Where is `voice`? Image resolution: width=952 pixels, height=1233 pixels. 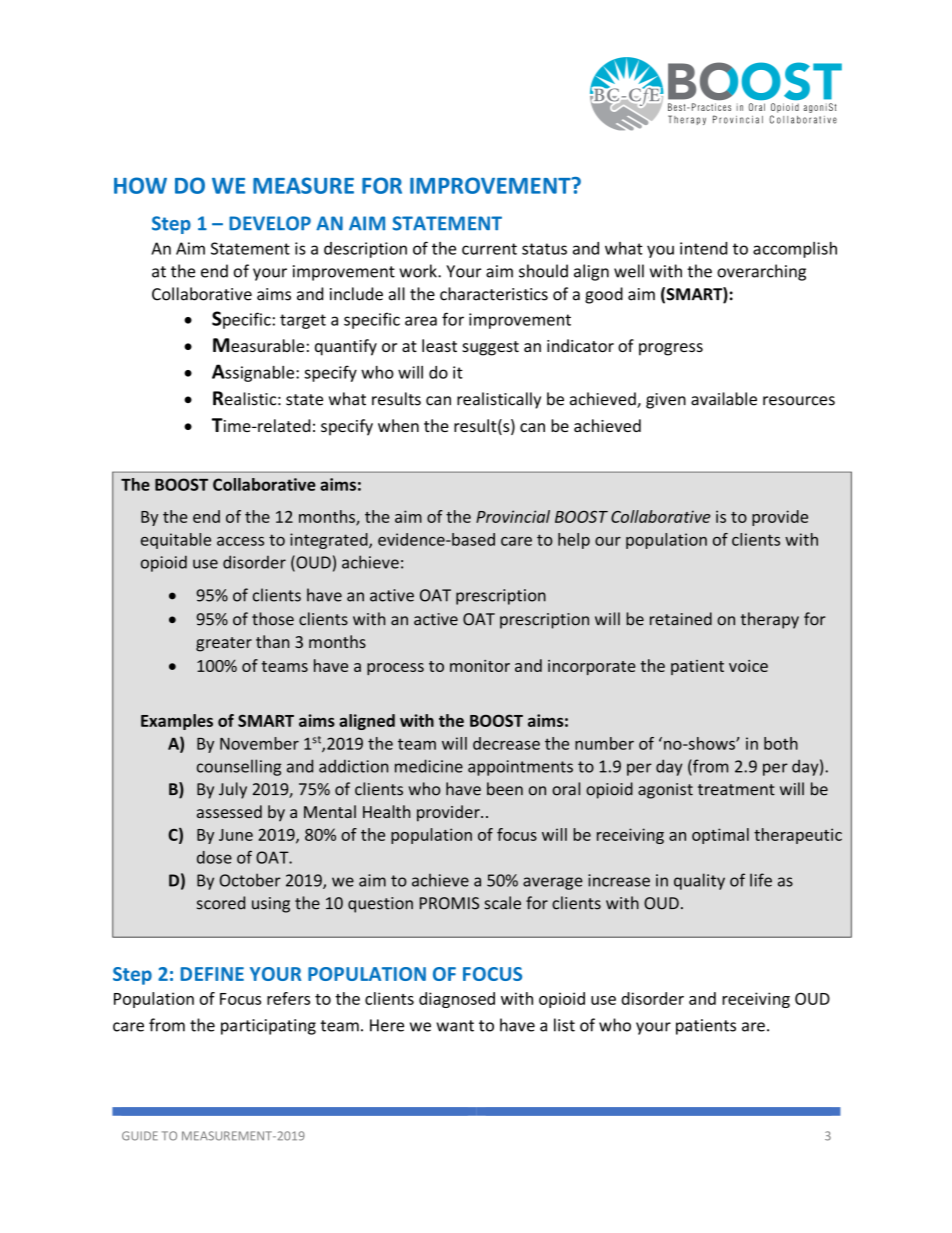 voice is located at coordinates (748, 666).
